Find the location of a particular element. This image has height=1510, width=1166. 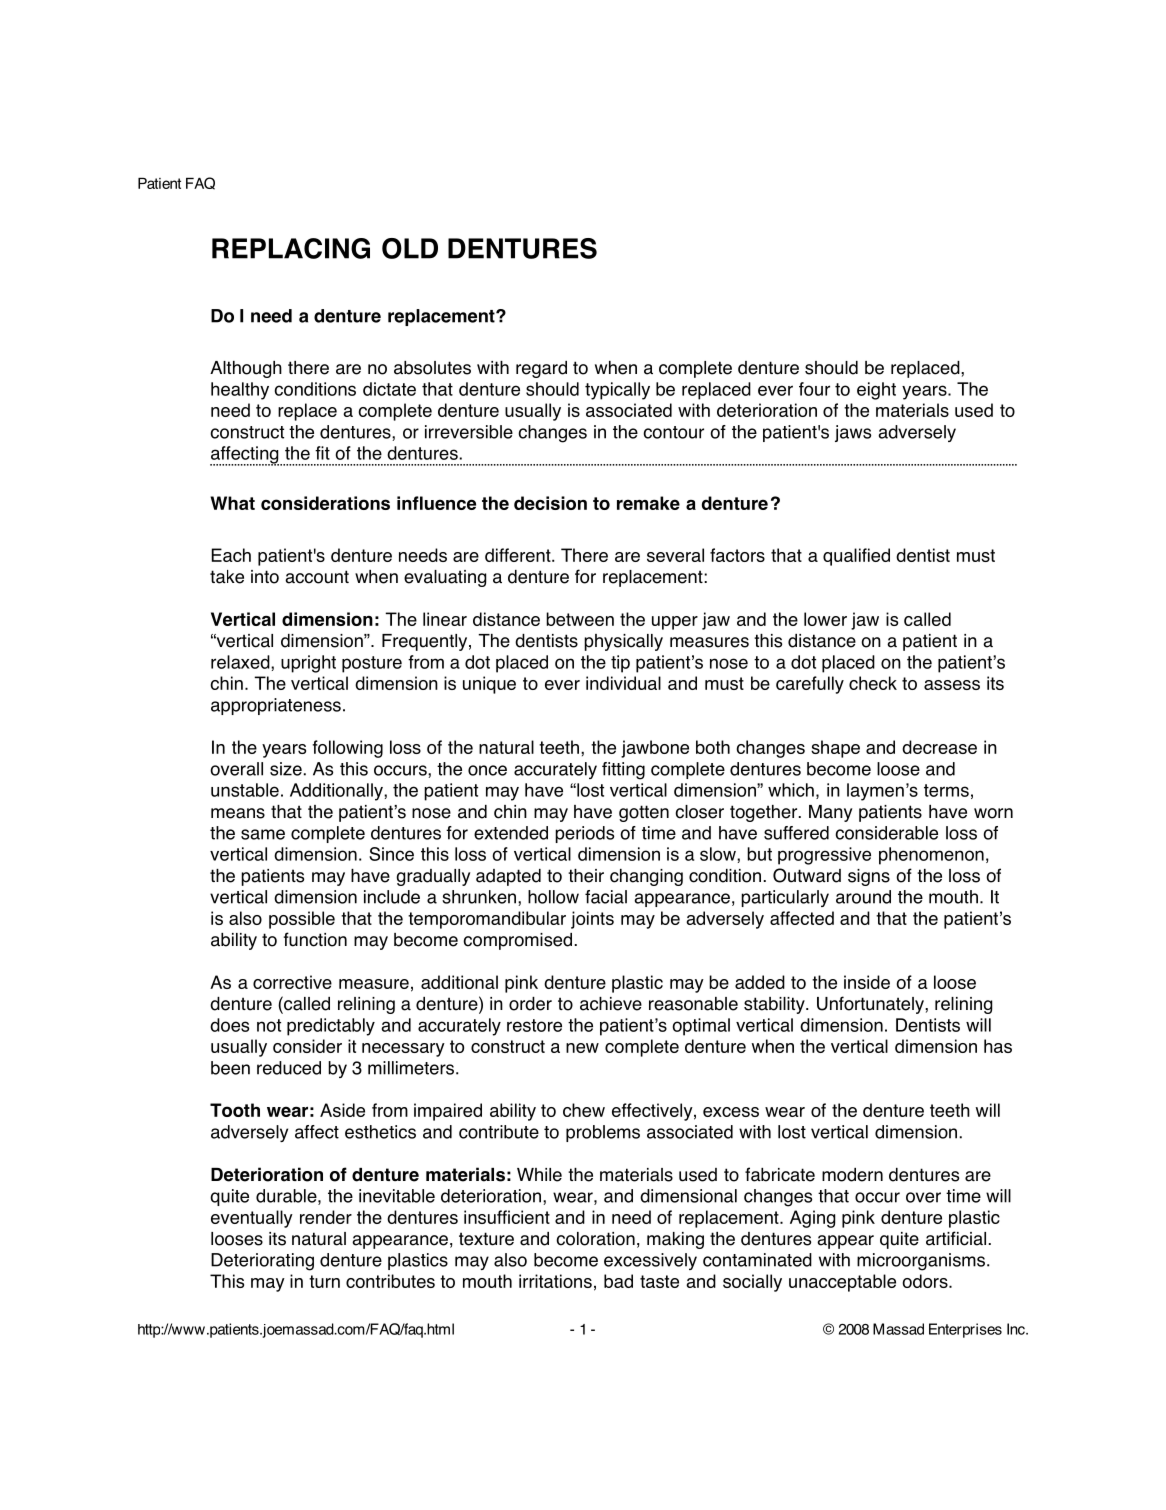

account is located at coordinates (317, 577).
